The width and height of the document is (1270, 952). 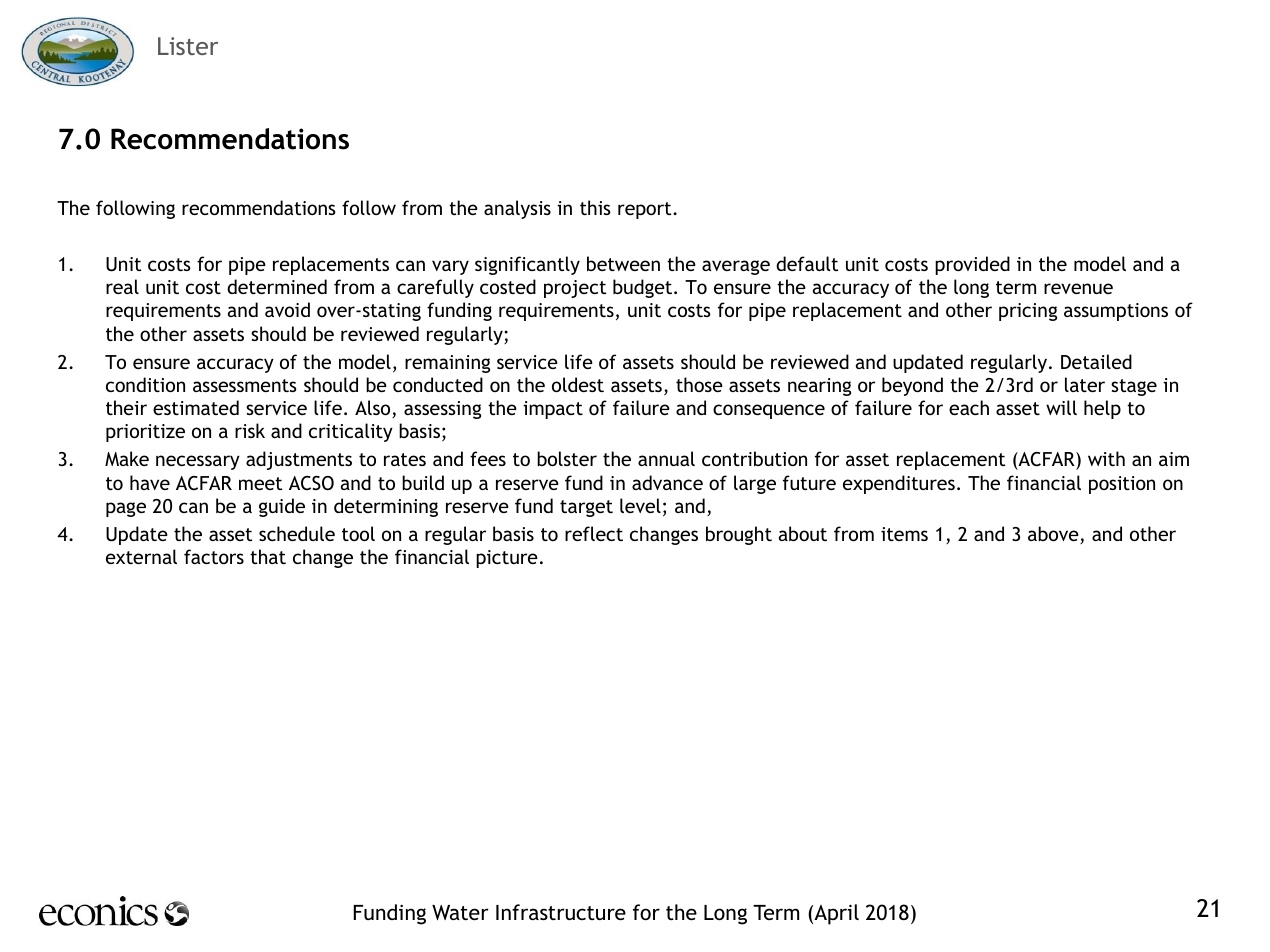 I want to click on Water, so click(x=460, y=912).
